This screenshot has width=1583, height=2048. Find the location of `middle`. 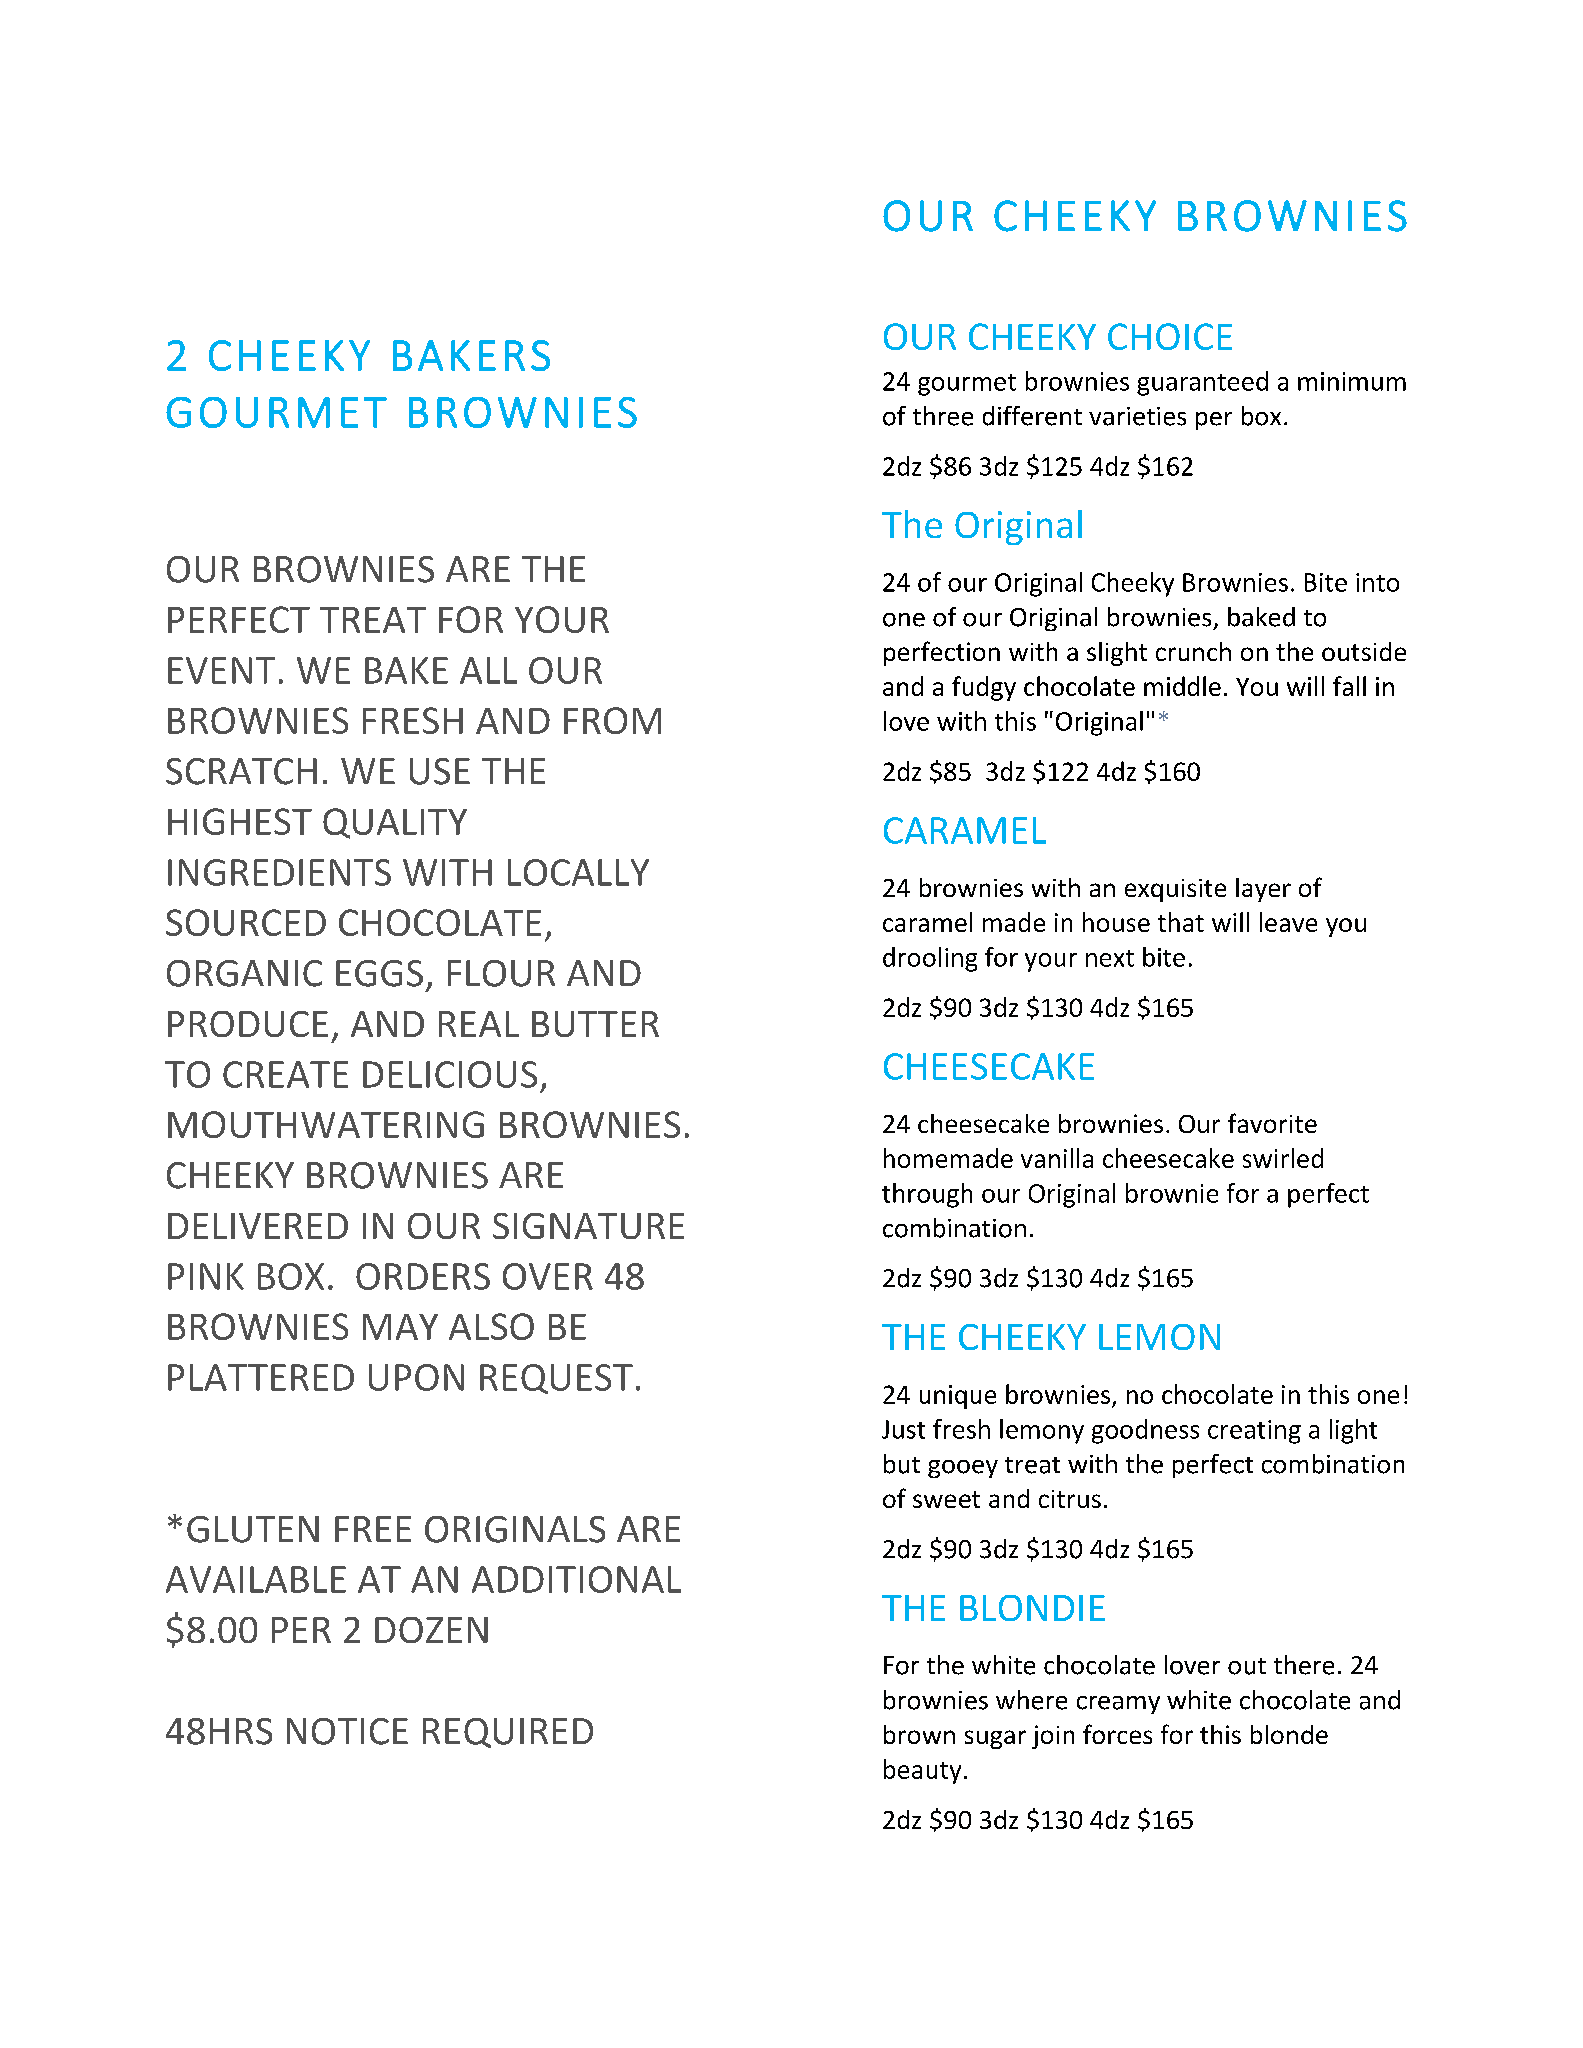

middle is located at coordinates (1182, 686).
